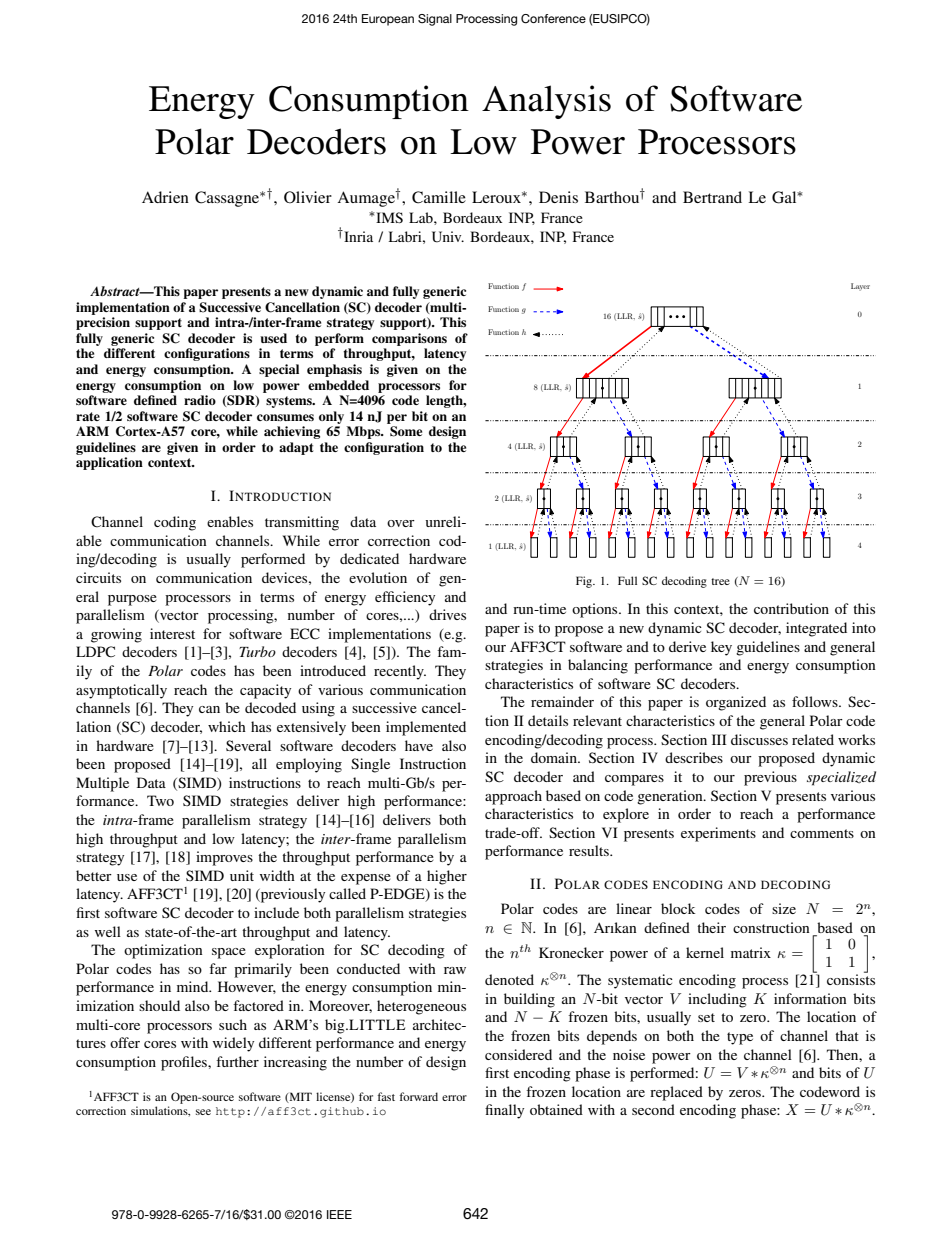 This image has height=1233, width=952. What do you see at coordinates (712, 197) in the image?
I see `Bertrand` at bounding box center [712, 197].
